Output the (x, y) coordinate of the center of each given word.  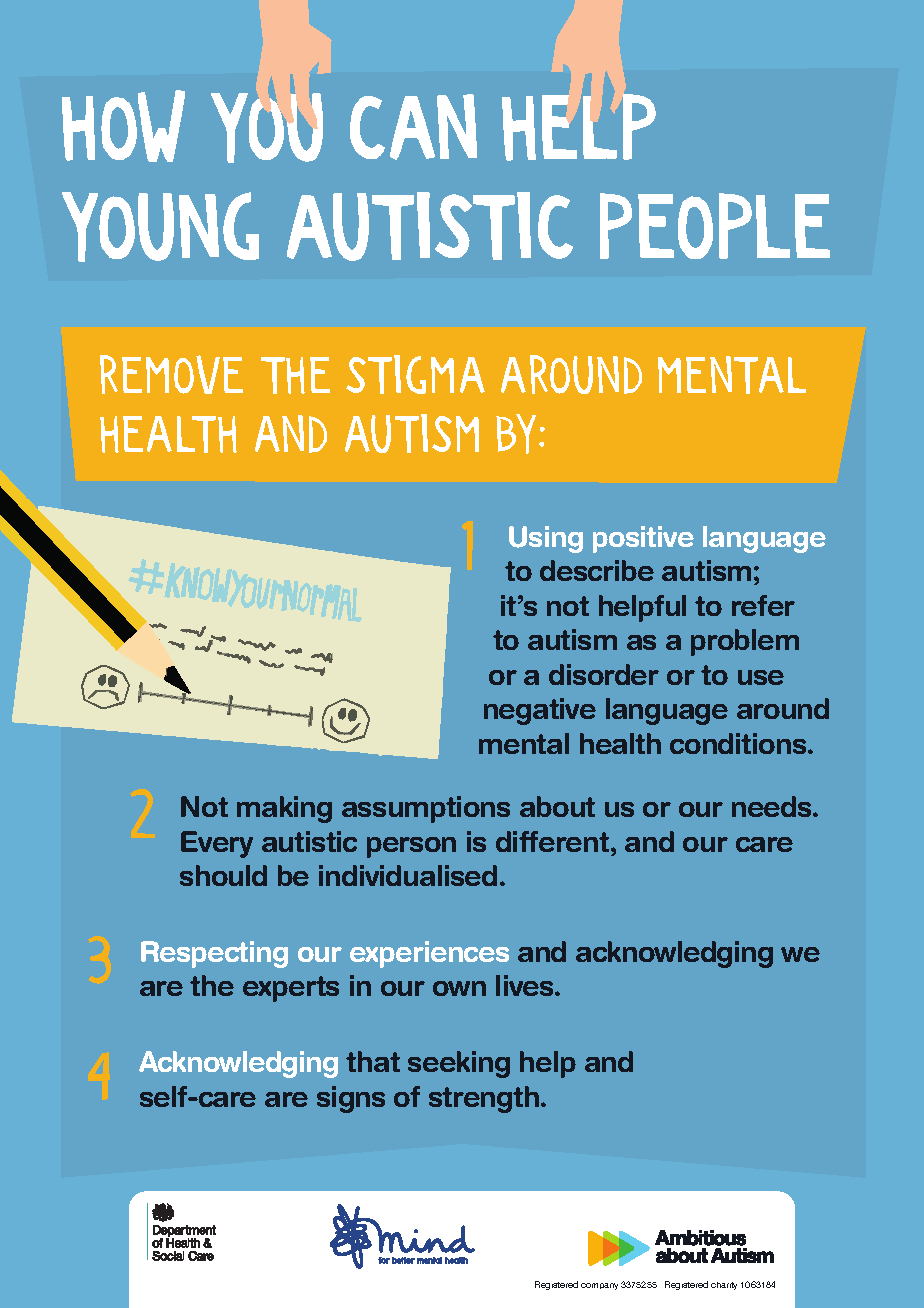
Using (546, 539)
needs (773, 806)
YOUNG (160, 227)
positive (643, 539)
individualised (408, 875)
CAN (413, 127)
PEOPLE (715, 226)
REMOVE (171, 374)
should (223, 875)
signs (351, 1099)
